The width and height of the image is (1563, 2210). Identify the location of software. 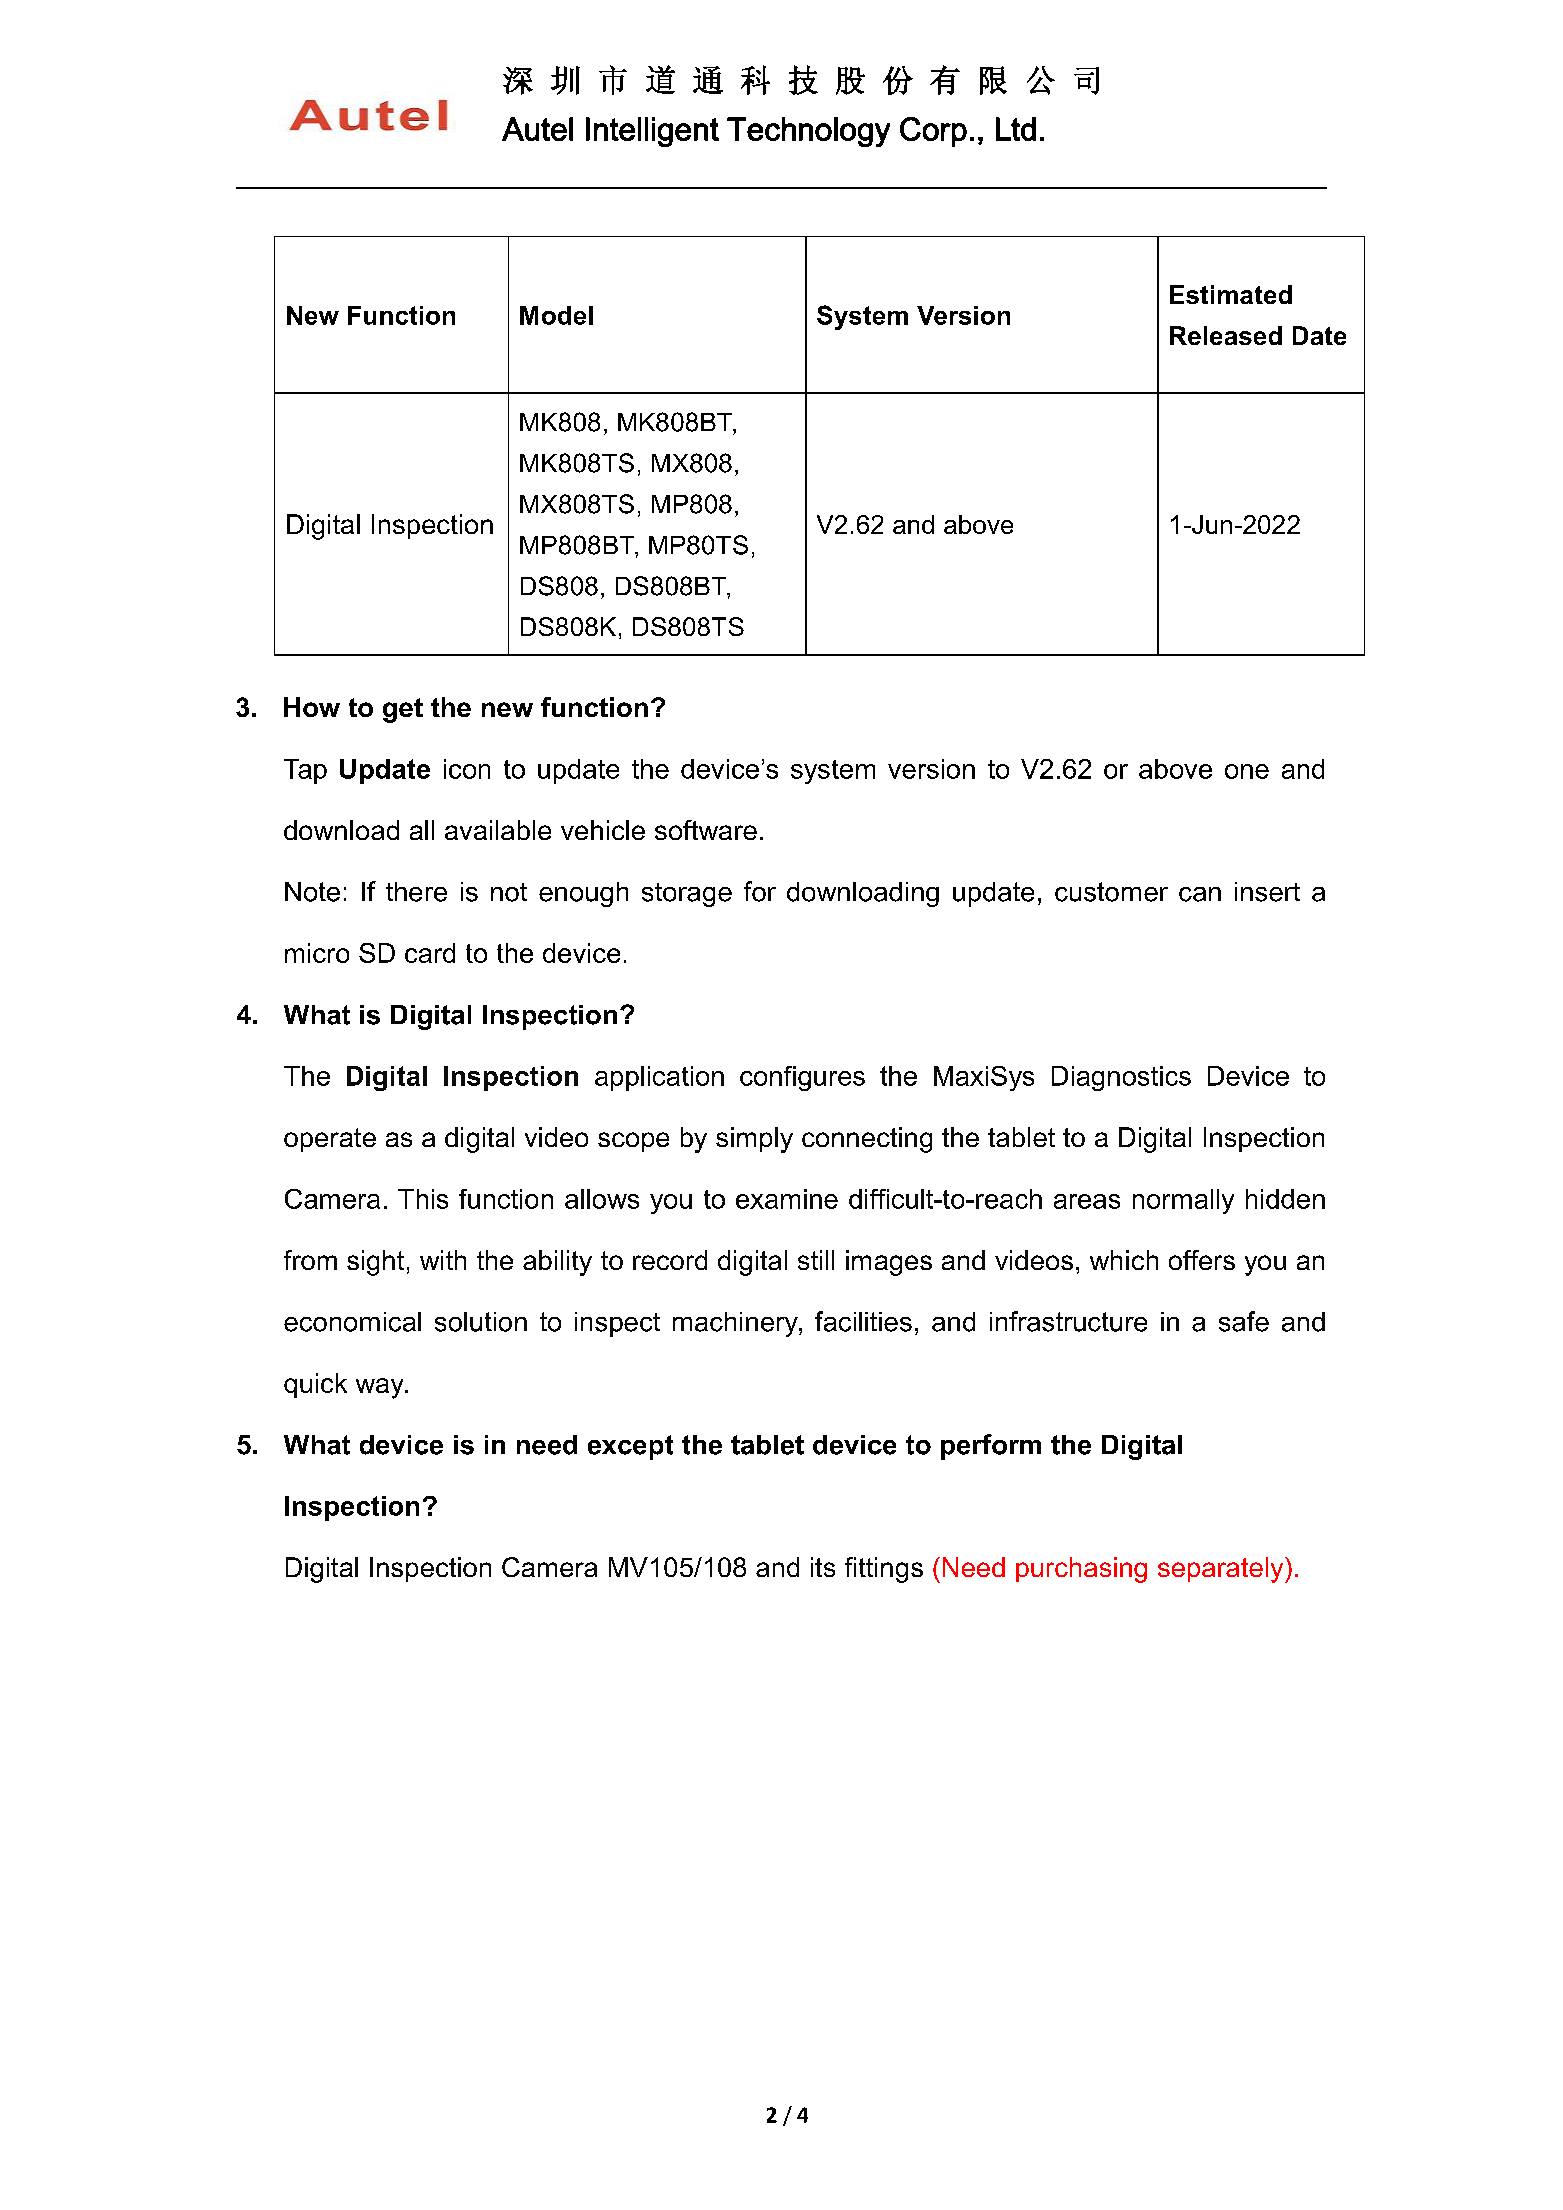
(706, 830).
